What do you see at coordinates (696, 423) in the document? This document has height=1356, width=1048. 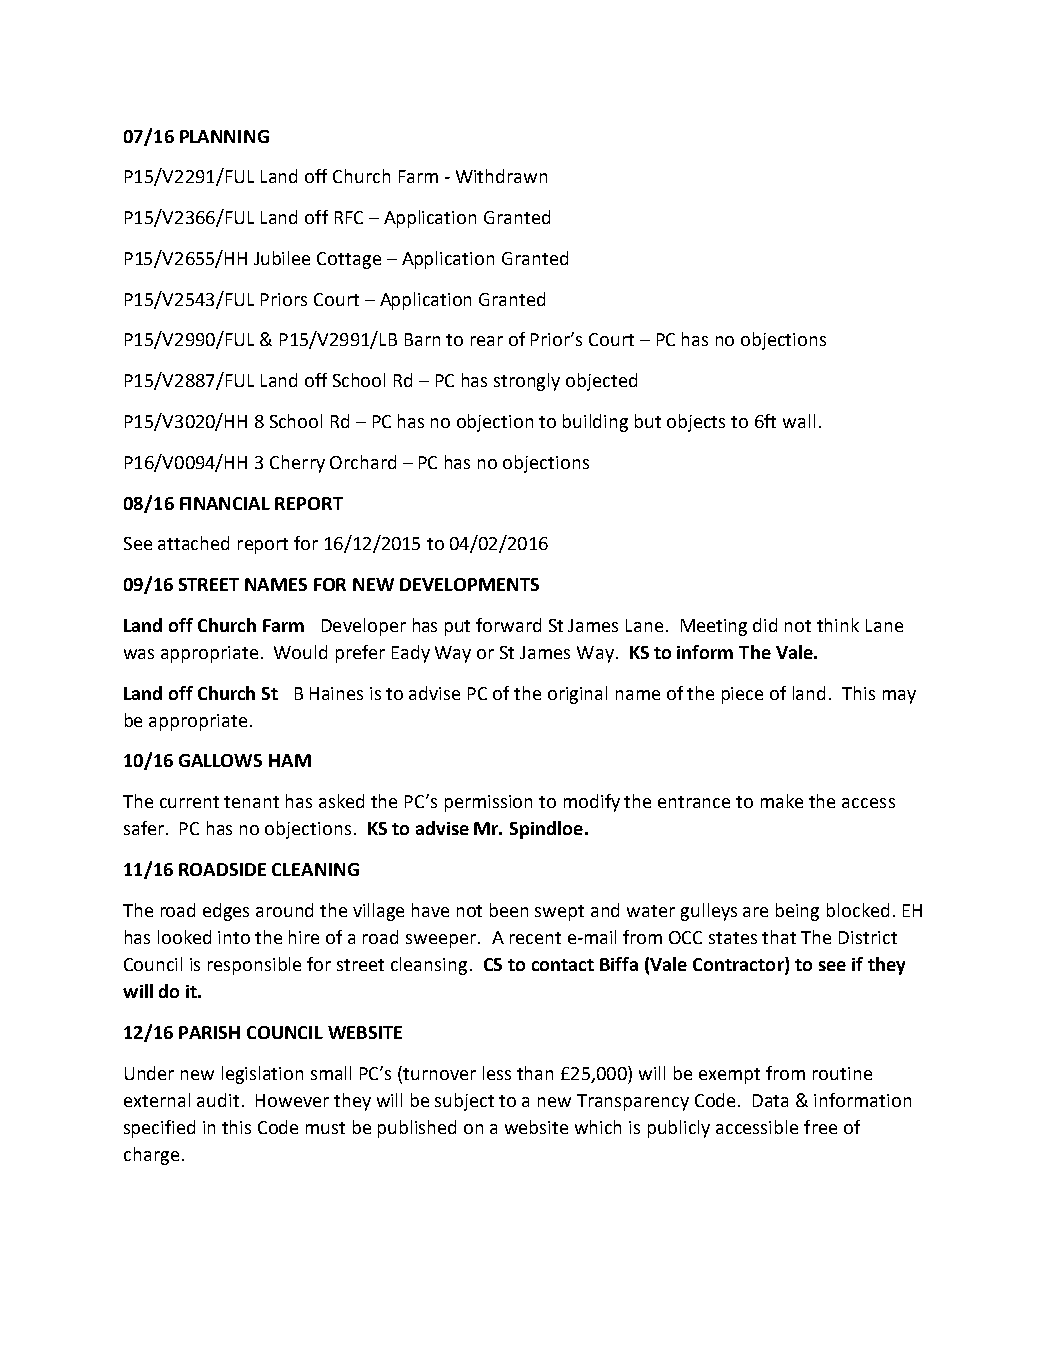 I see `objects` at bounding box center [696, 423].
